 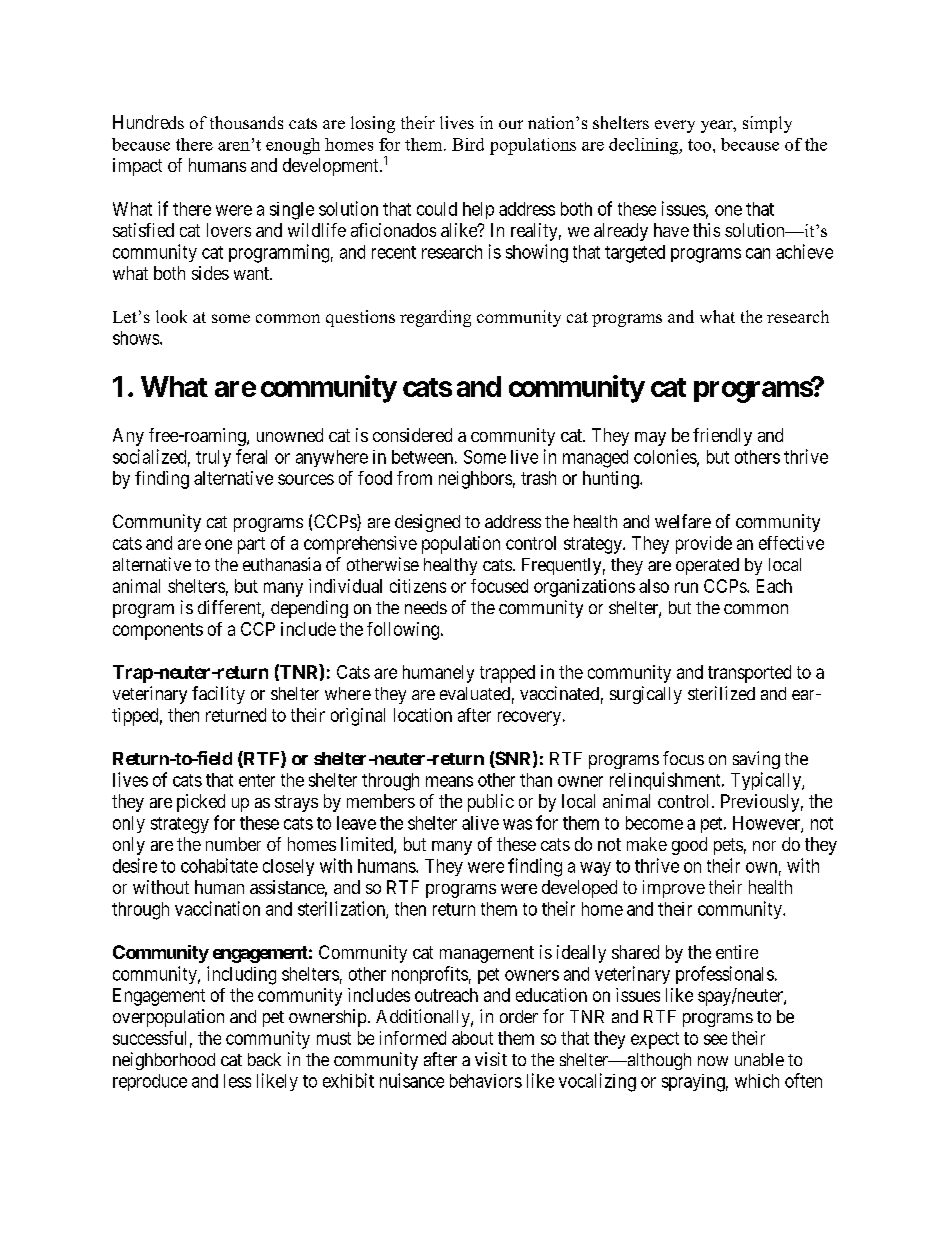 What do you see at coordinates (472, 1038) in the screenshot?
I see `about` at bounding box center [472, 1038].
